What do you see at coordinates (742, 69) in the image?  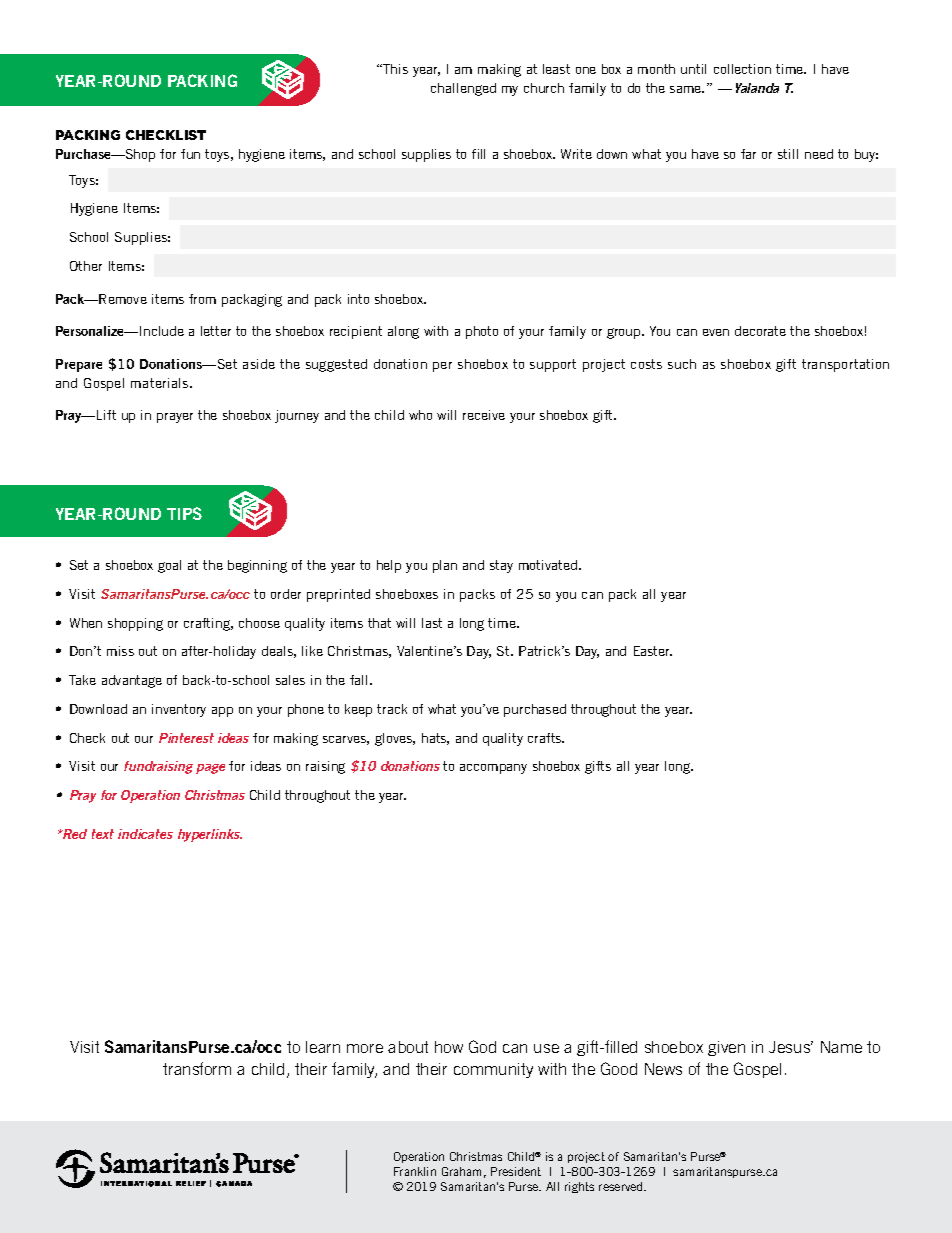 I see `collection` at bounding box center [742, 69].
